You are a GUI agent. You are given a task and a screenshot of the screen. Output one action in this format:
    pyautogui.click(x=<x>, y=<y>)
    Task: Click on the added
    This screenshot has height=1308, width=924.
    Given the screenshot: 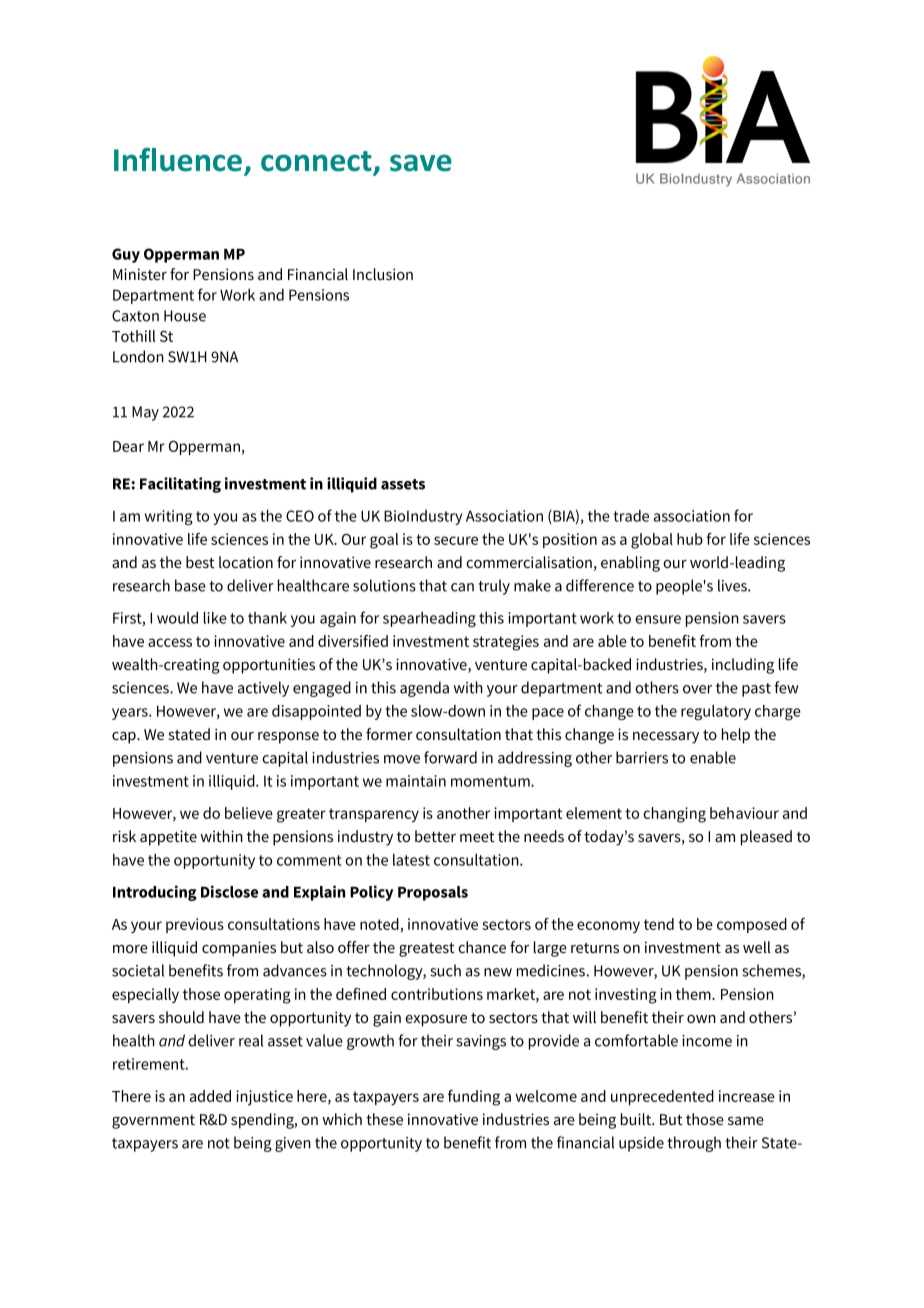 What is the action you would take?
    pyautogui.click(x=210, y=1096)
